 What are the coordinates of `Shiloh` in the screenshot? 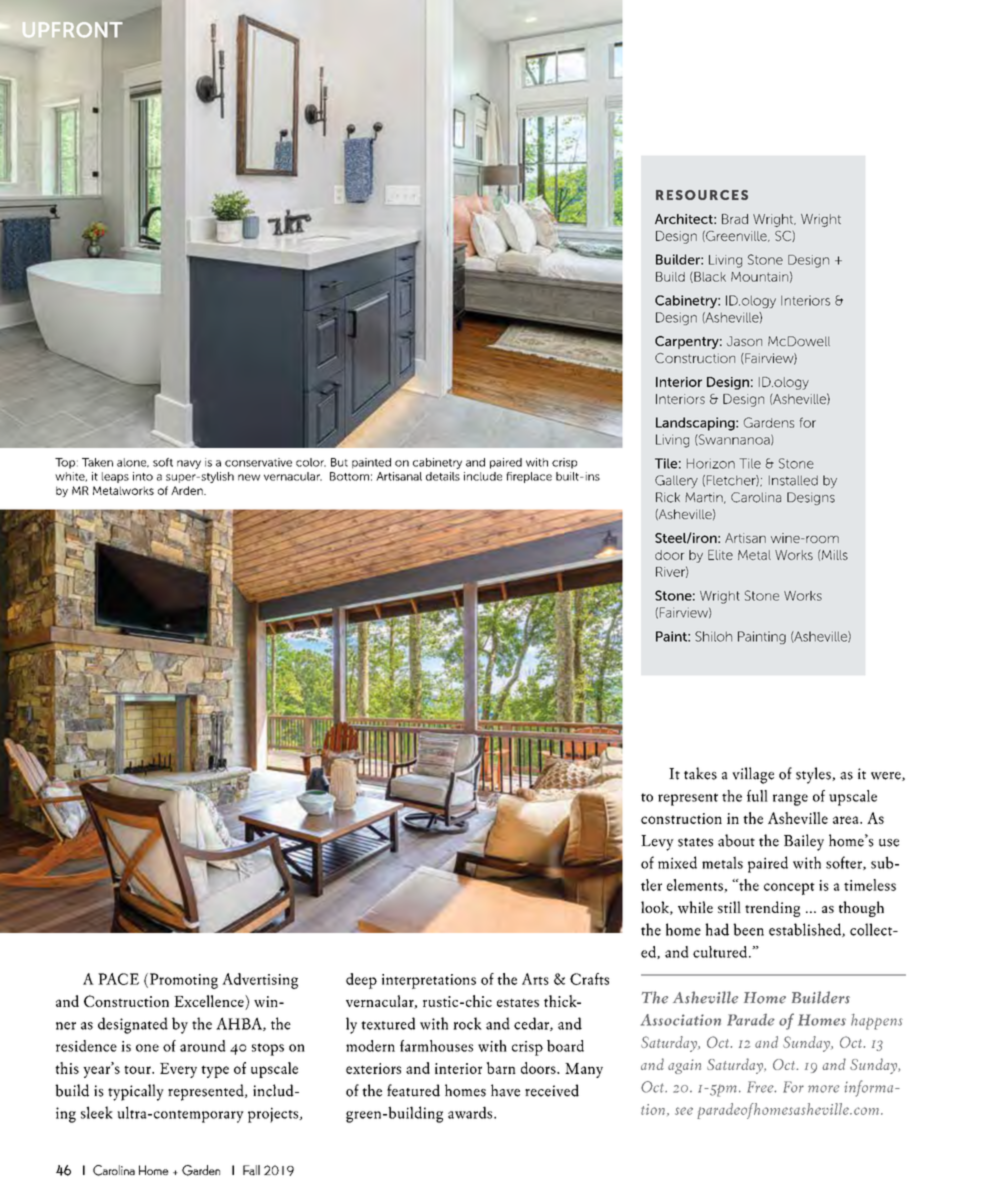 It's located at (713, 636).
